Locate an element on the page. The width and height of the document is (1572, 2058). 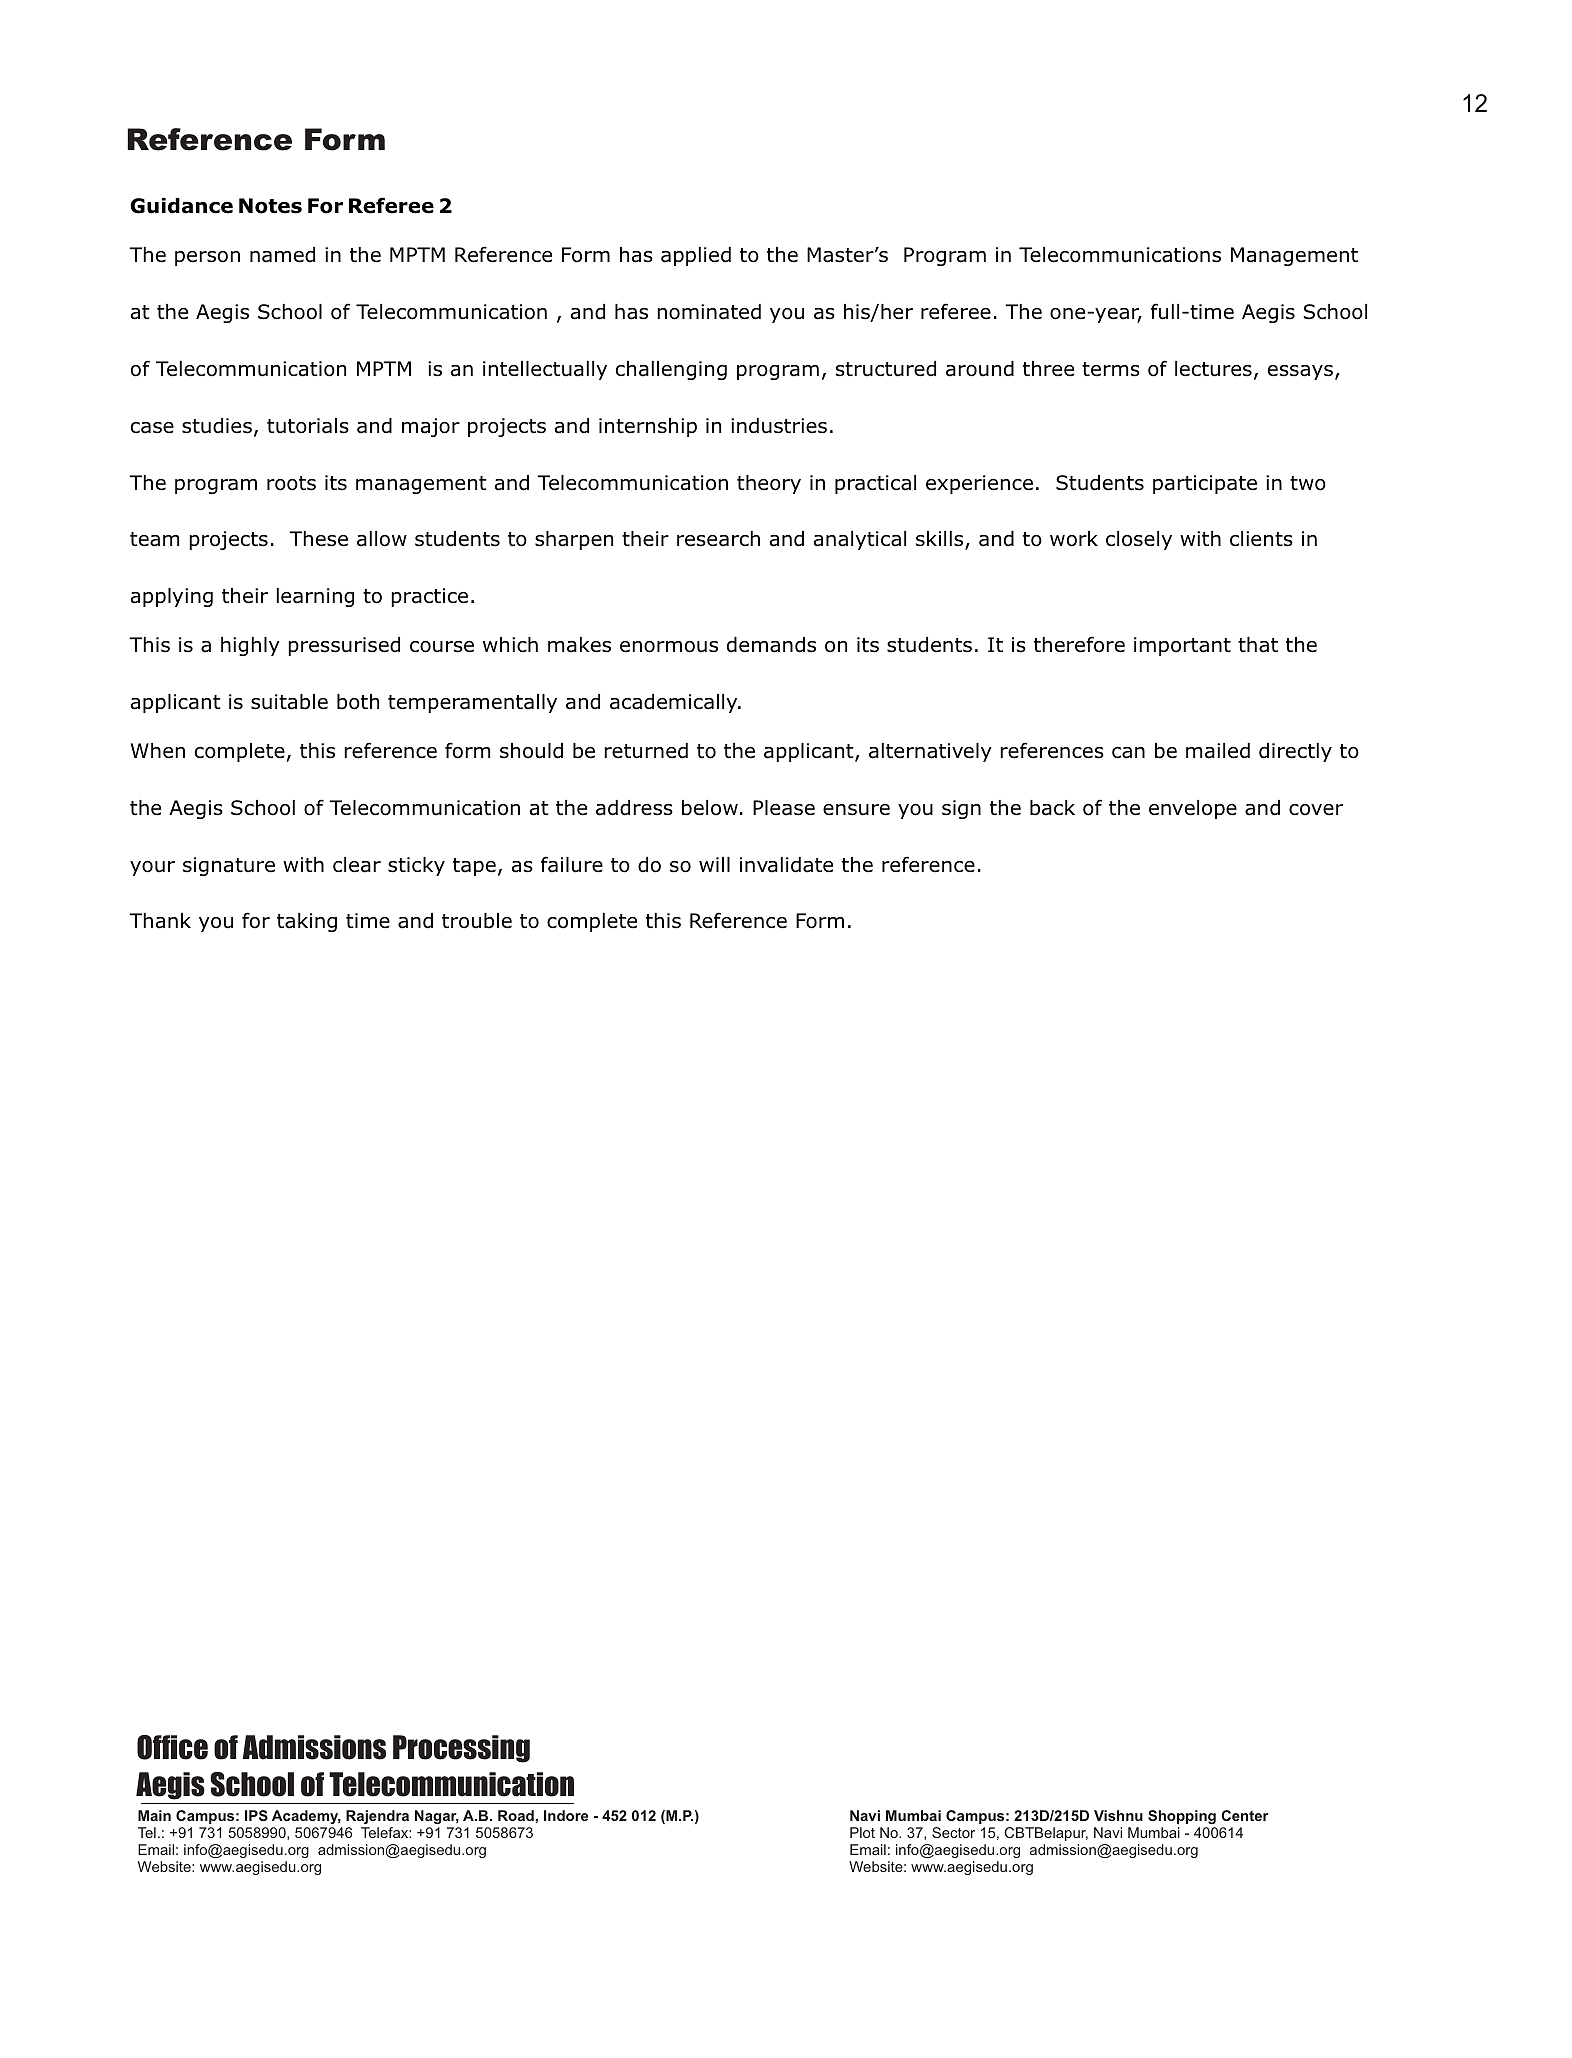
will is located at coordinates (714, 864).
